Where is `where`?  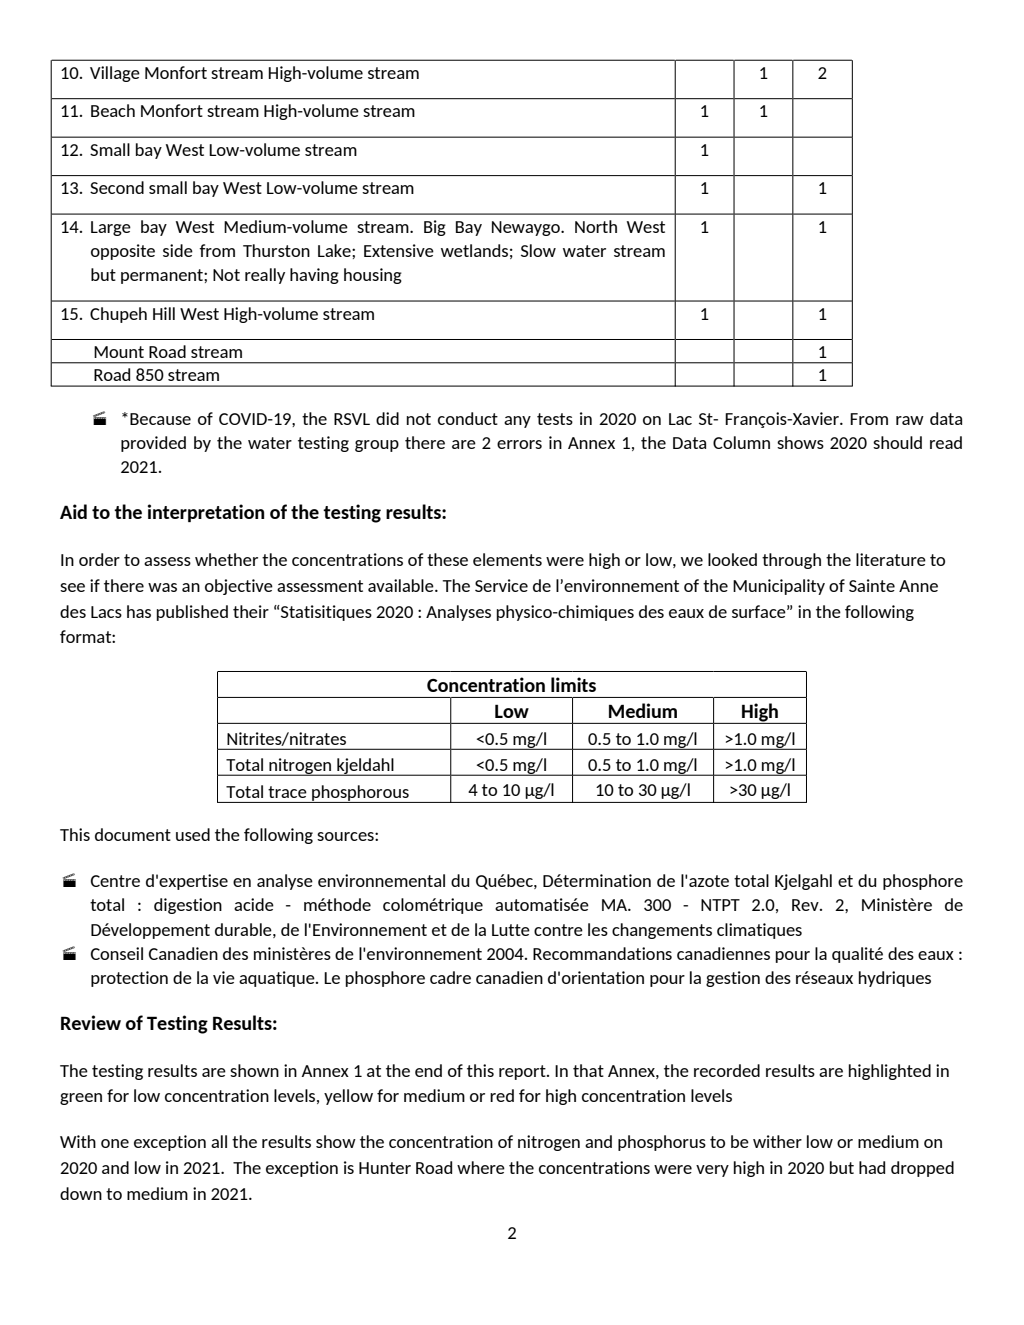 where is located at coordinates (481, 1167).
